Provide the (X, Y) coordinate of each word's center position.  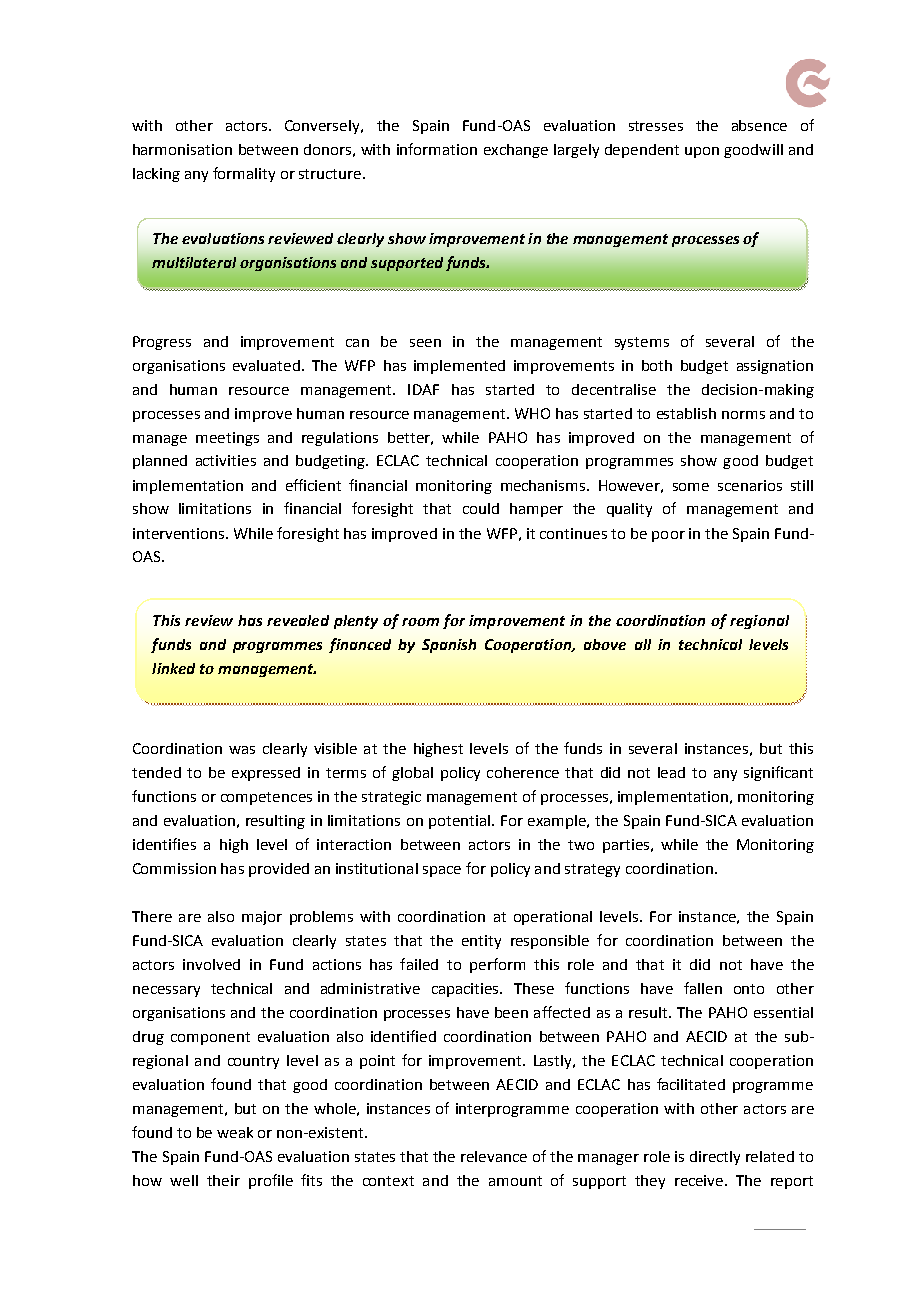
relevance (494, 1156)
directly (715, 1158)
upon (702, 152)
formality (244, 174)
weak (235, 1132)
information (437, 149)
